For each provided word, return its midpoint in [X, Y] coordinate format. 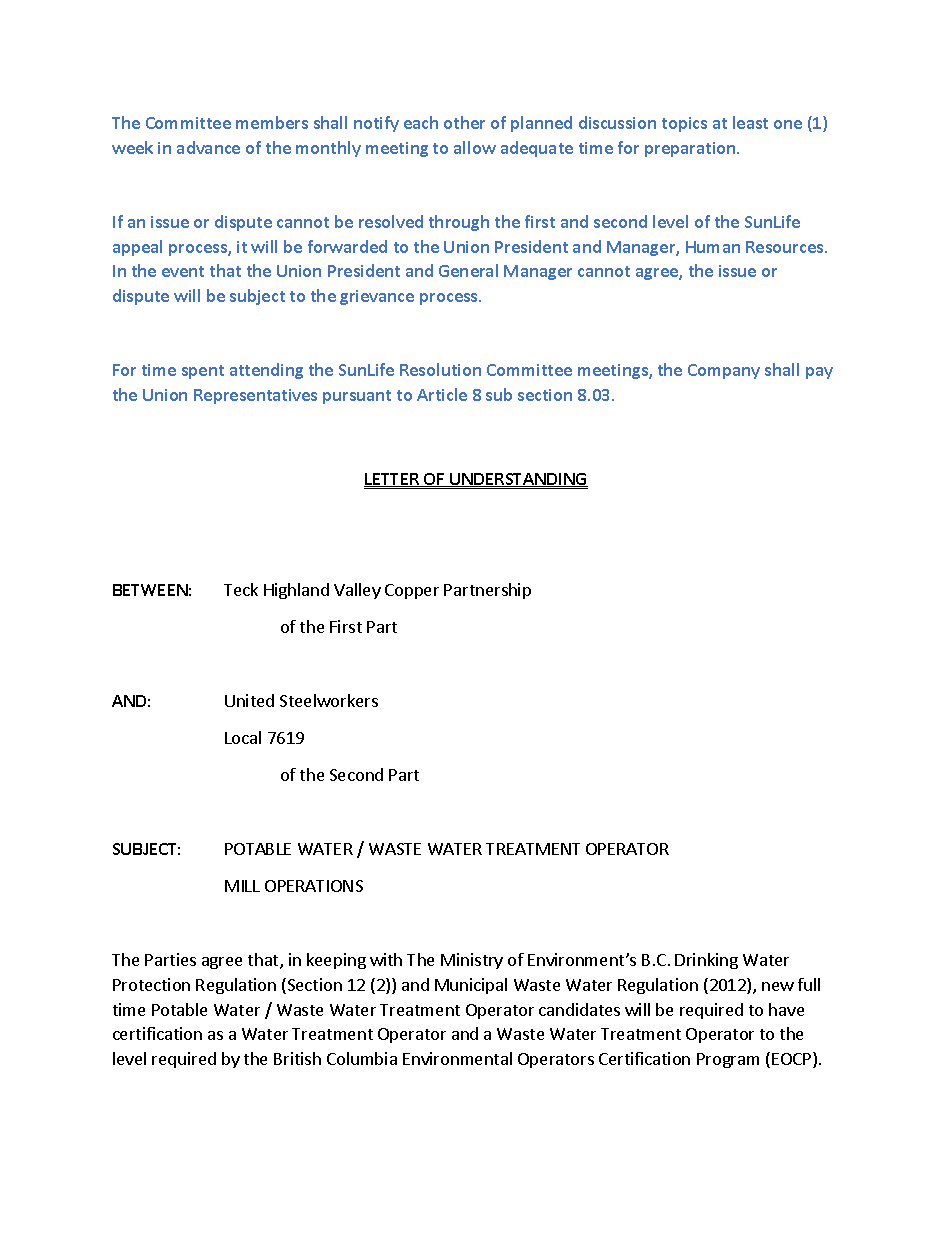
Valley [357, 591]
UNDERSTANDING [518, 480]
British [297, 1058]
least [750, 122]
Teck [241, 589]
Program [728, 1060]
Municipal [471, 986]
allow [475, 147]
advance [208, 147]
